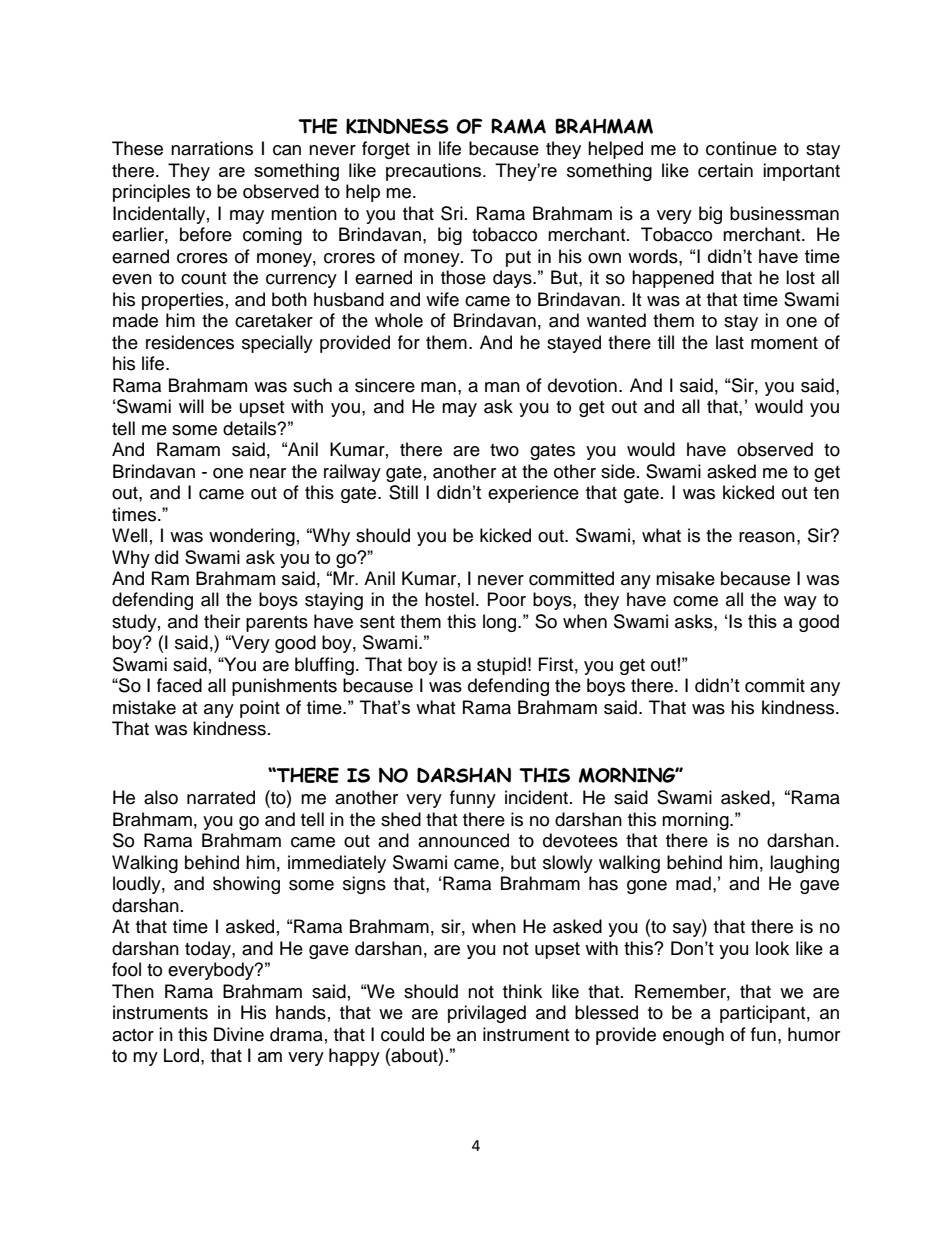 This screenshot has width=952, height=1233. Describe the element at coordinates (804, 864) in the screenshot. I see `laughing` at that location.
